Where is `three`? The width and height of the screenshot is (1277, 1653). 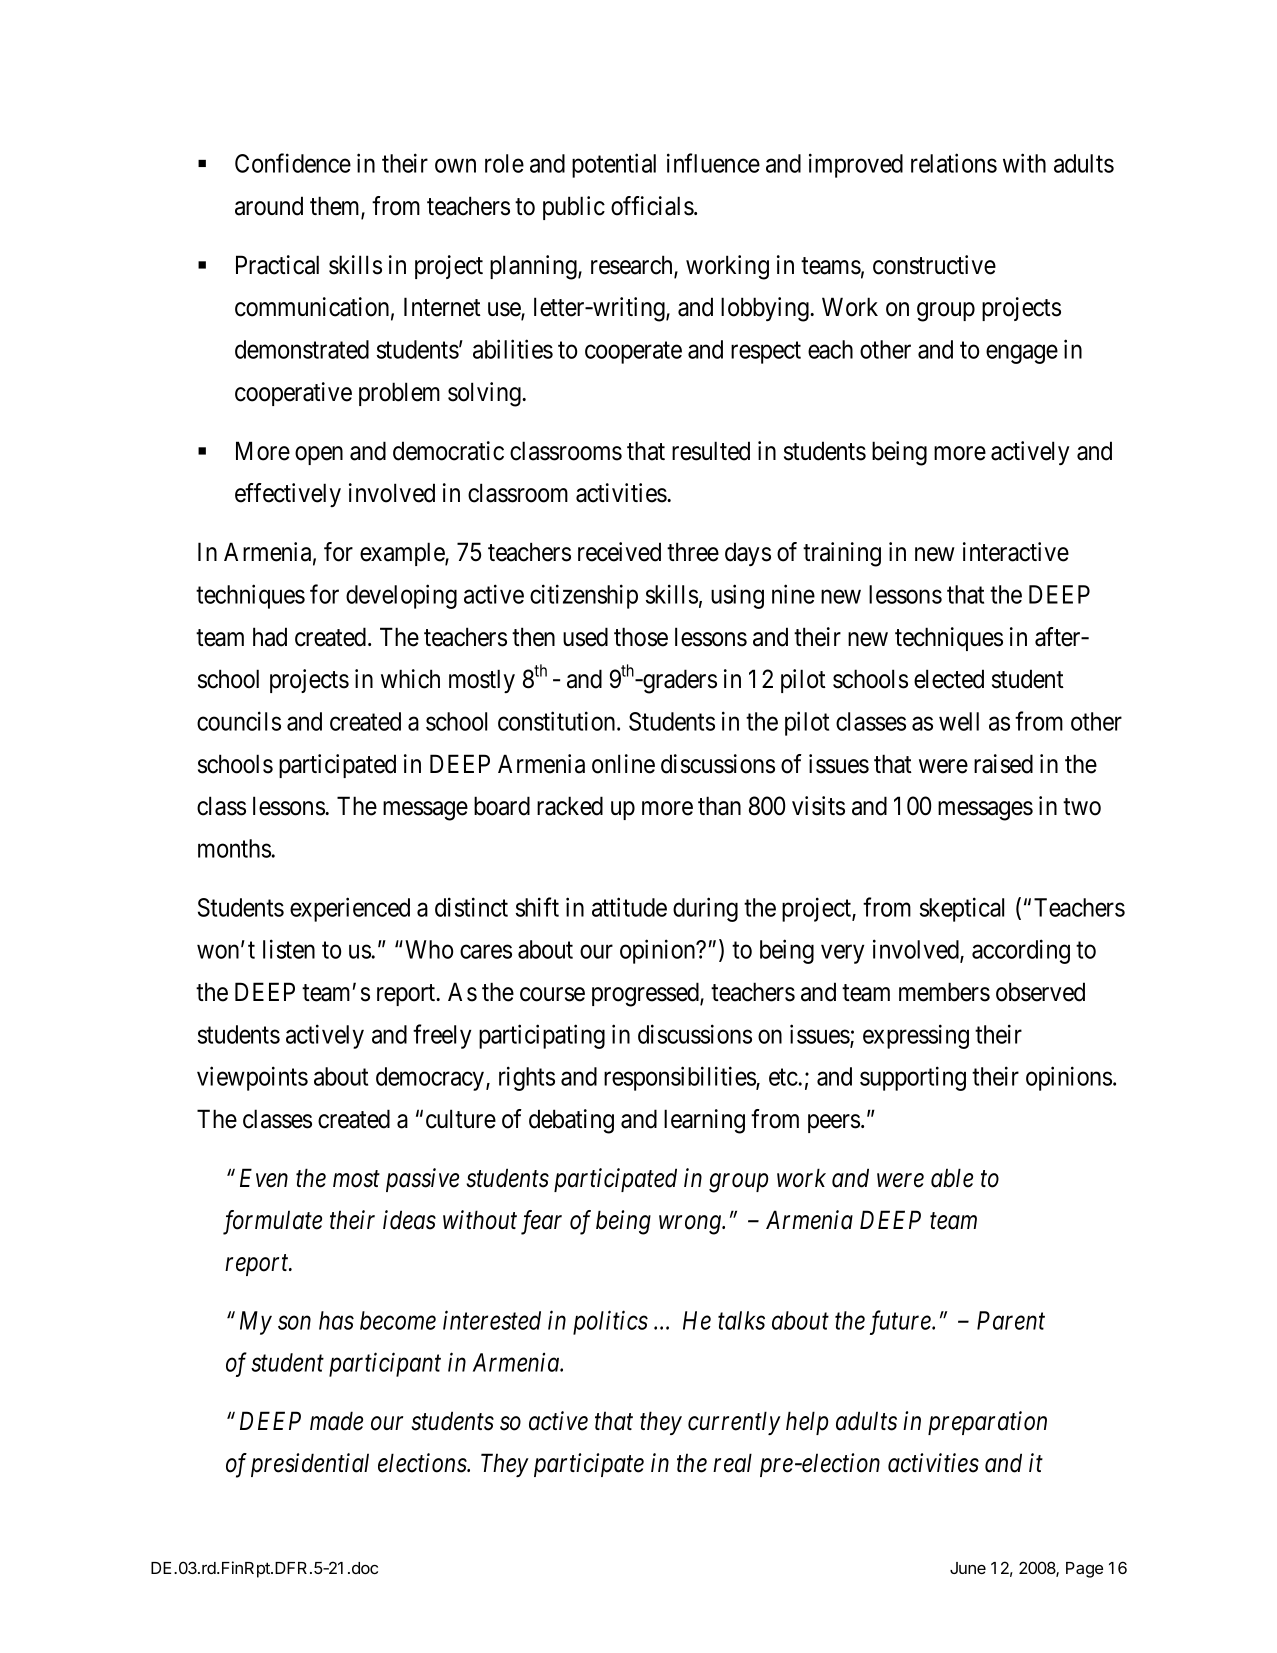
three is located at coordinates (693, 552).
